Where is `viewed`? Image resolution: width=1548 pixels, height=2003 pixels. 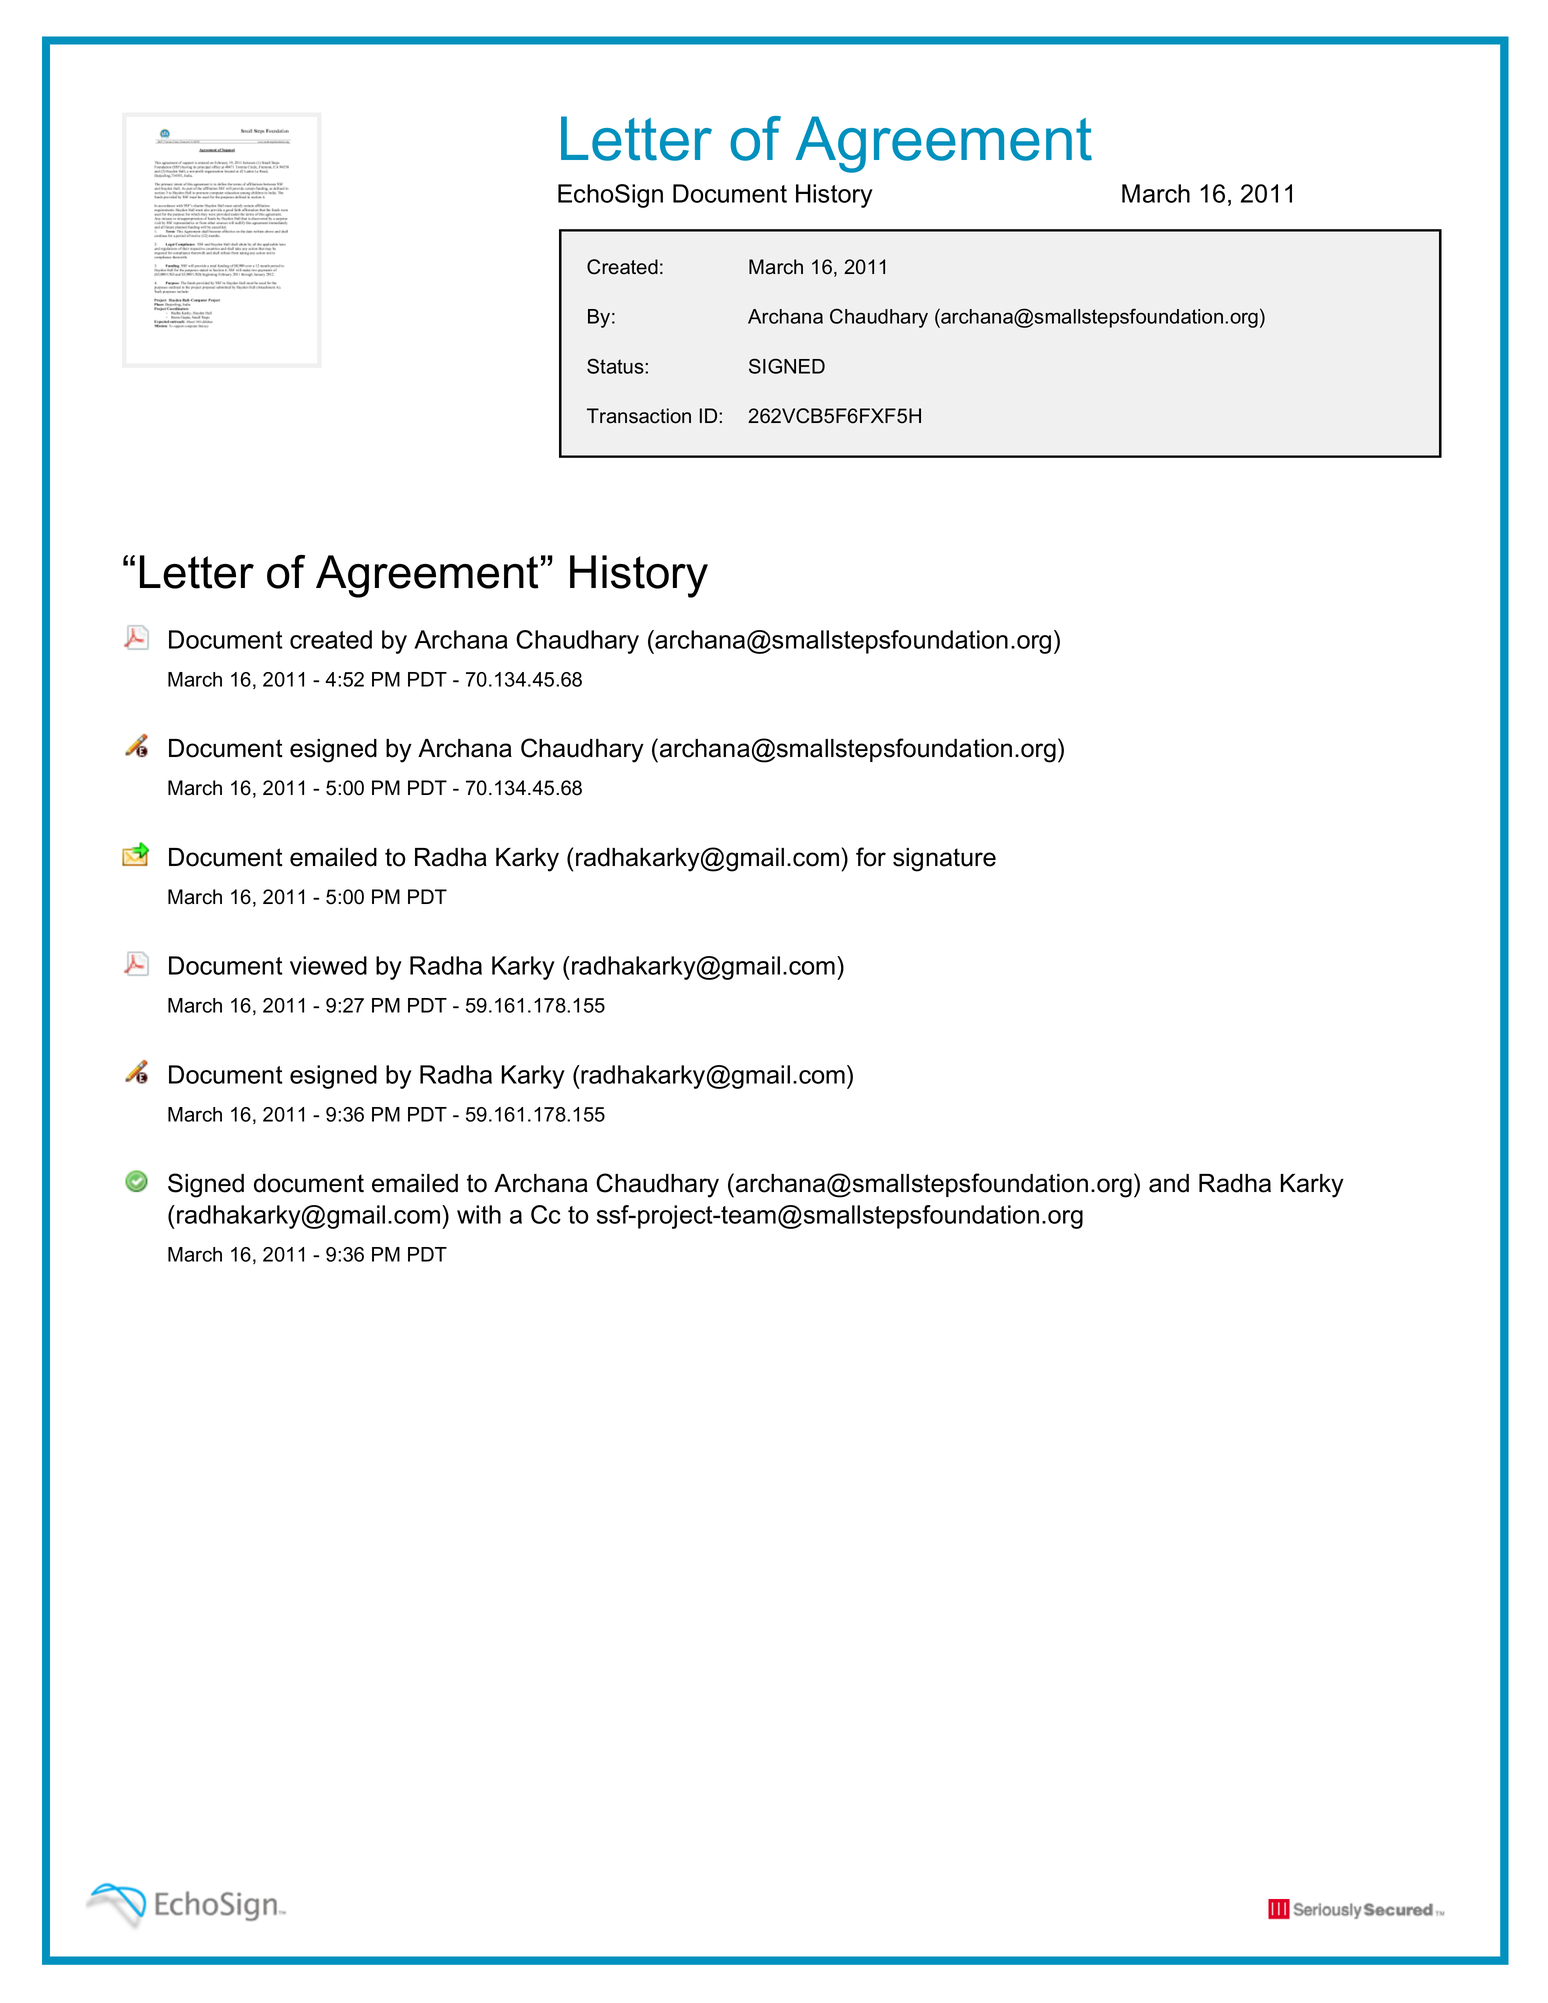
viewed is located at coordinates (328, 965).
